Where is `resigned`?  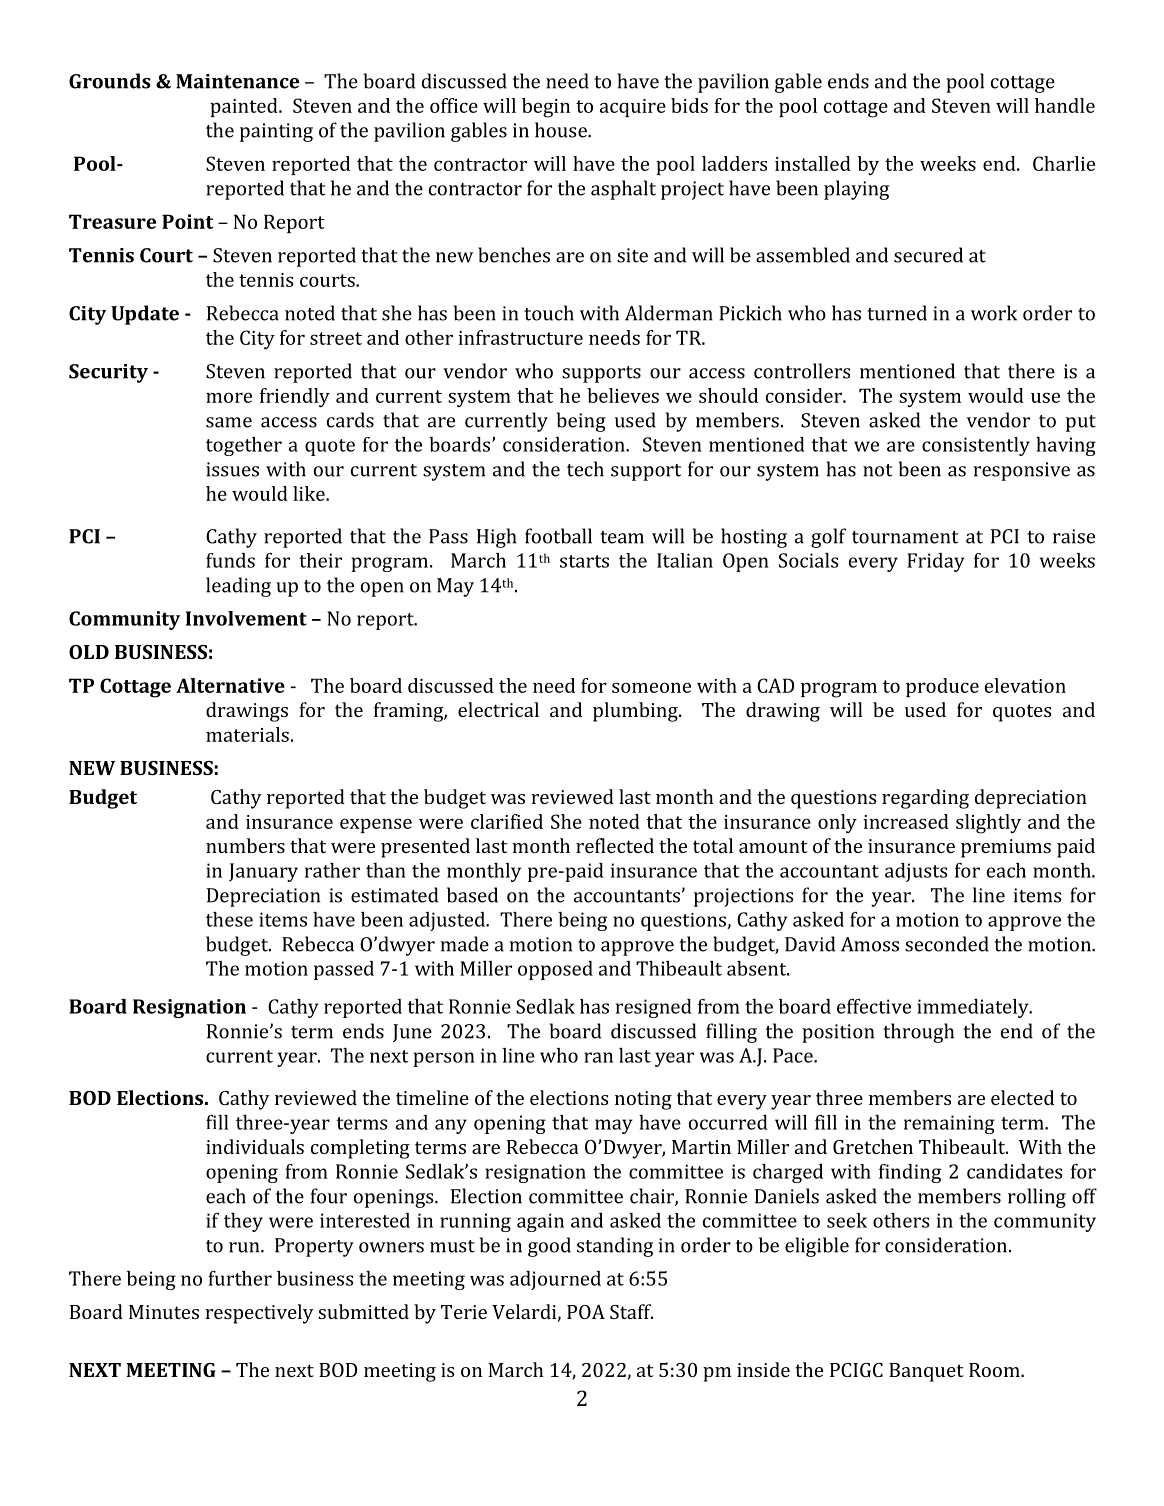 resigned is located at coordinates (654, 1008).
